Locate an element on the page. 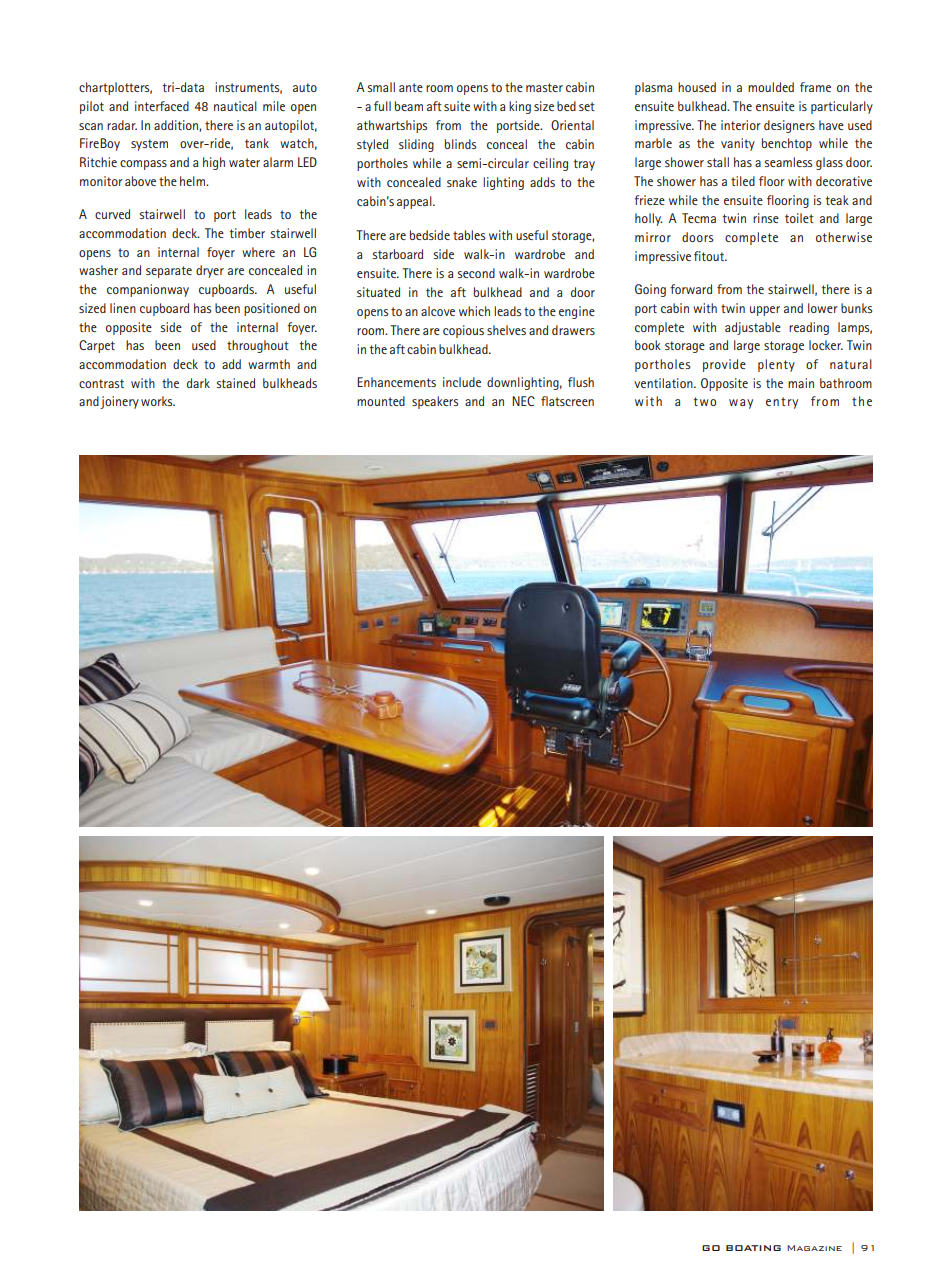 The height and width of the image is (1270, 952). dark is located at coordinates (198, 383).
